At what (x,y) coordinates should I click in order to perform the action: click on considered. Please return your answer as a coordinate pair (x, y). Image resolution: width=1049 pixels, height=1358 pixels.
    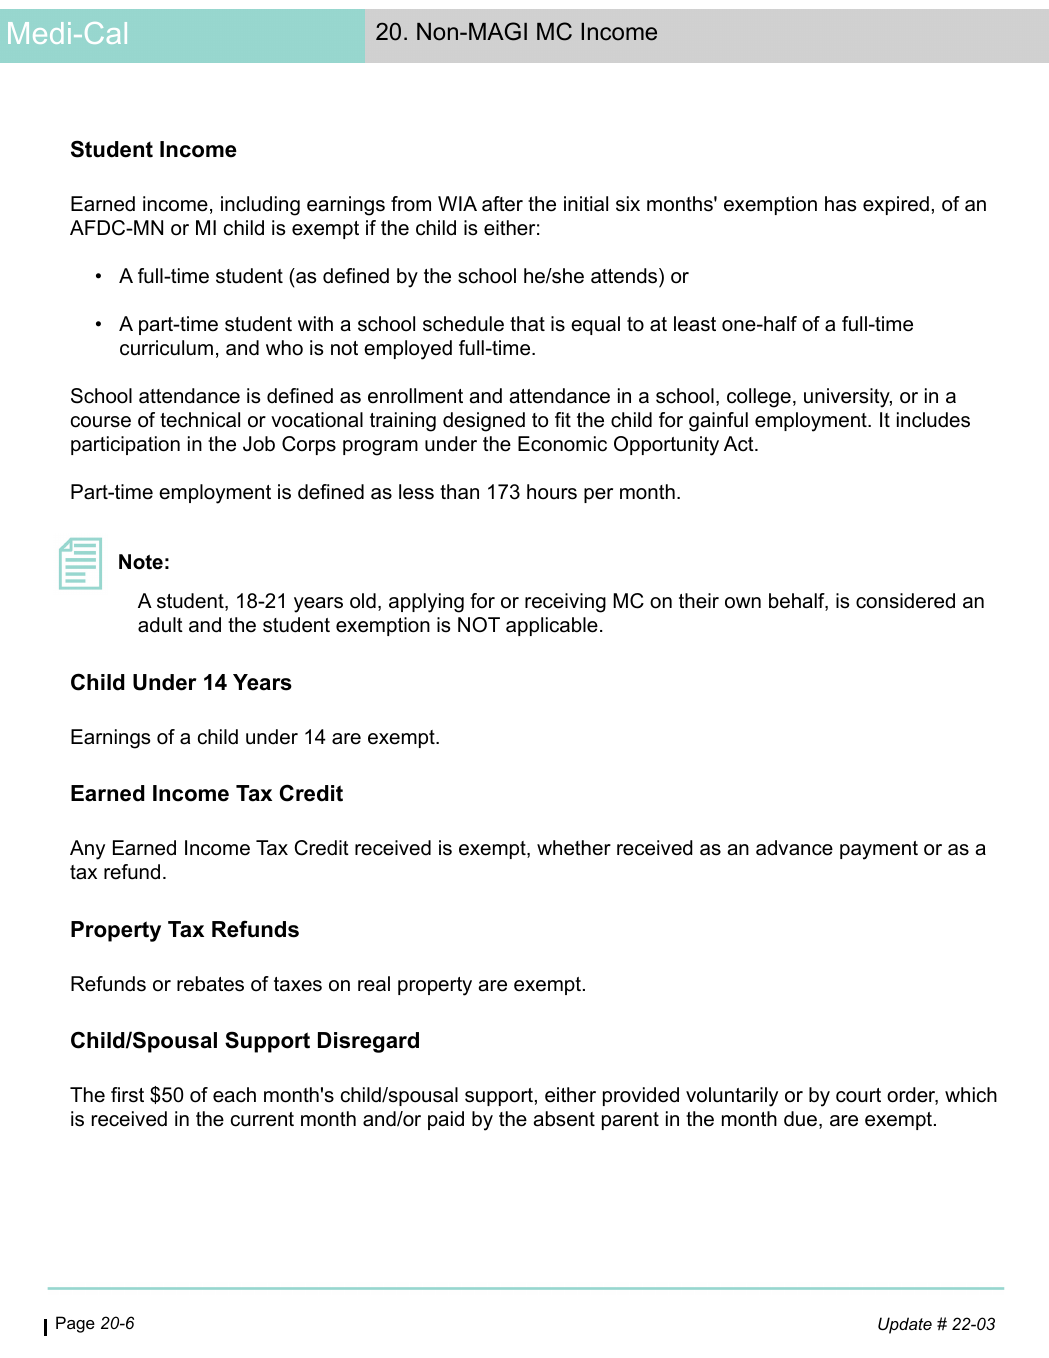
    Looking at the image, I should click on (905, 601).
